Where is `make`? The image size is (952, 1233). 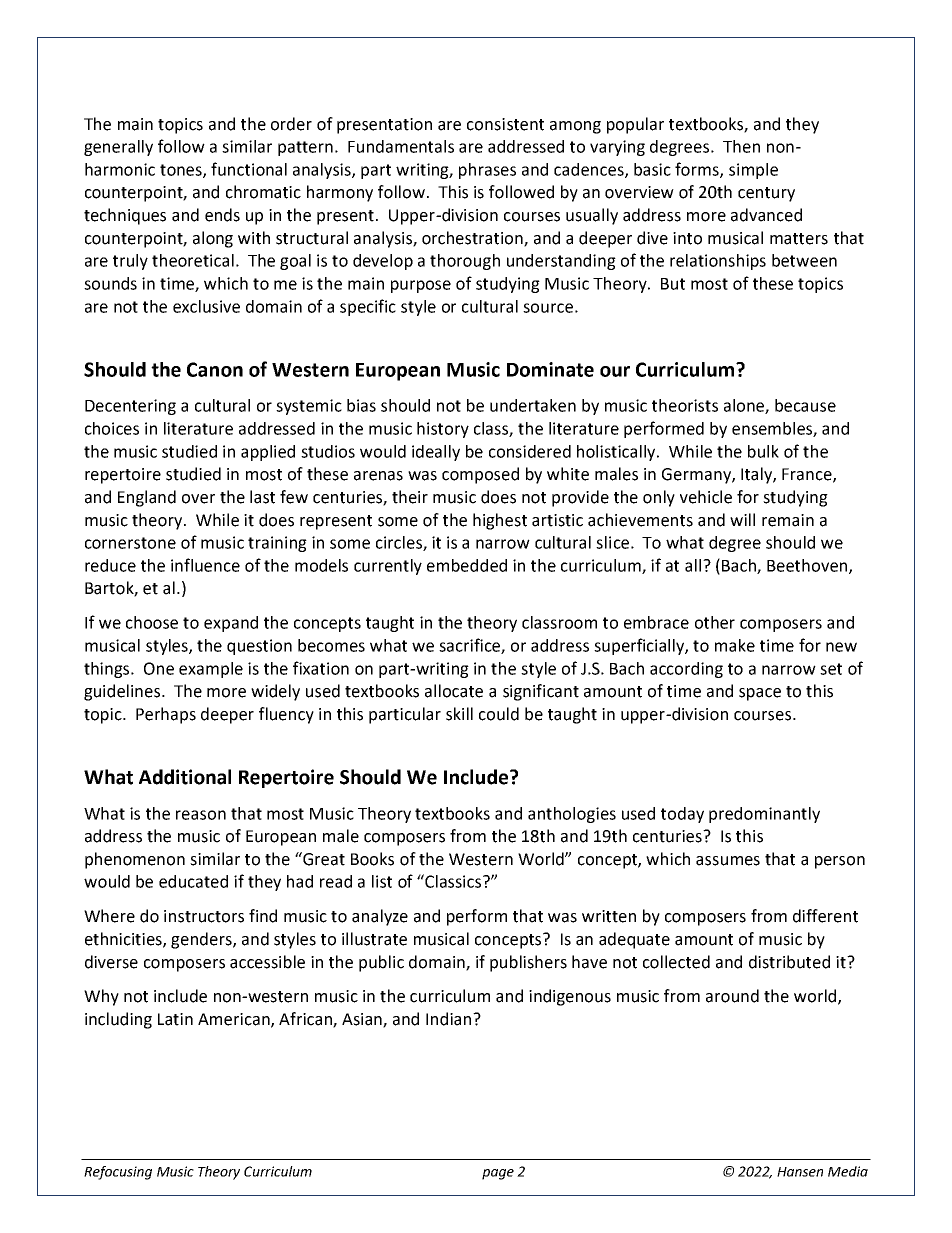 make is located at coordinates (735, 645).
